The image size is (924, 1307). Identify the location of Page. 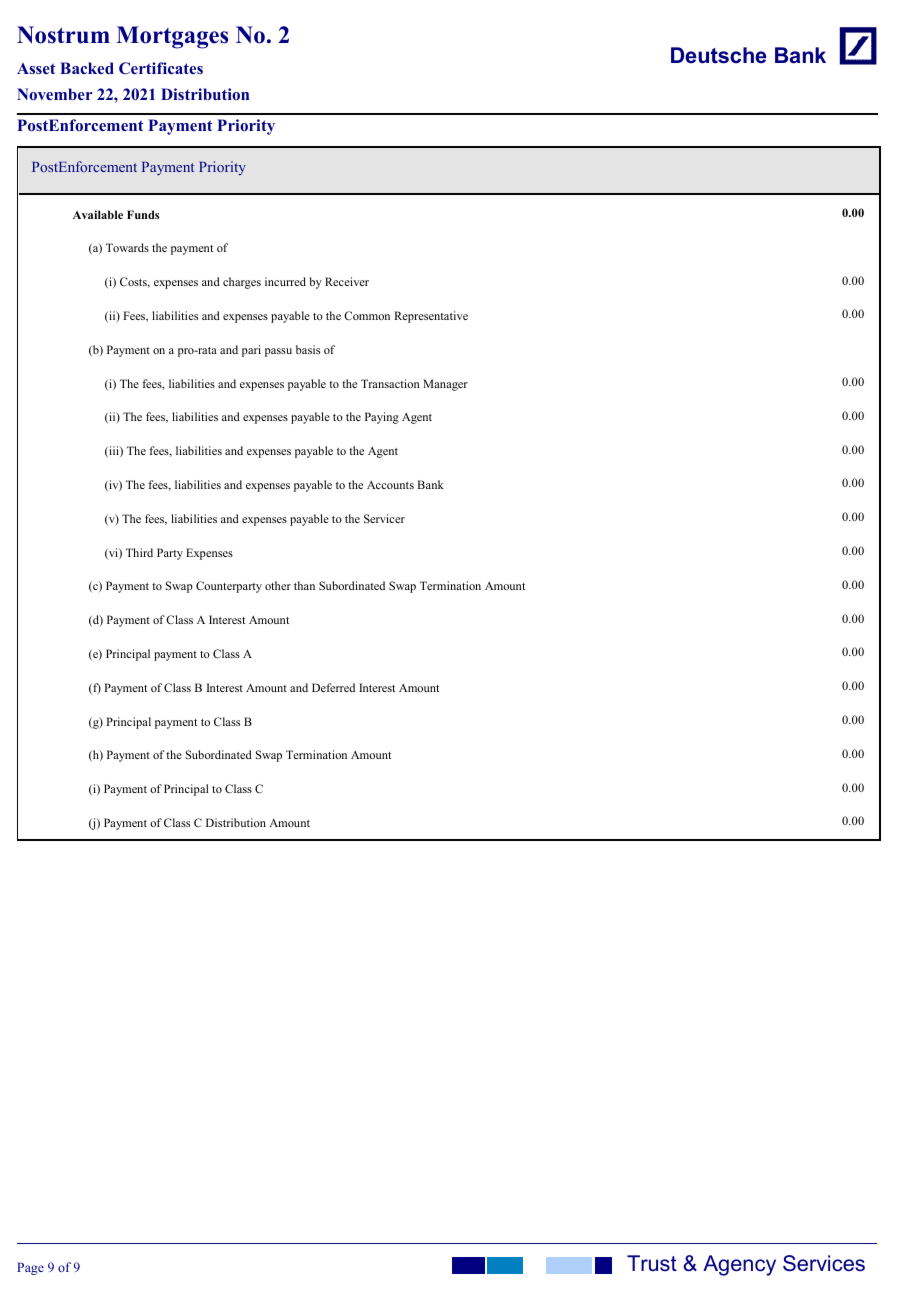
(30, 1268).
